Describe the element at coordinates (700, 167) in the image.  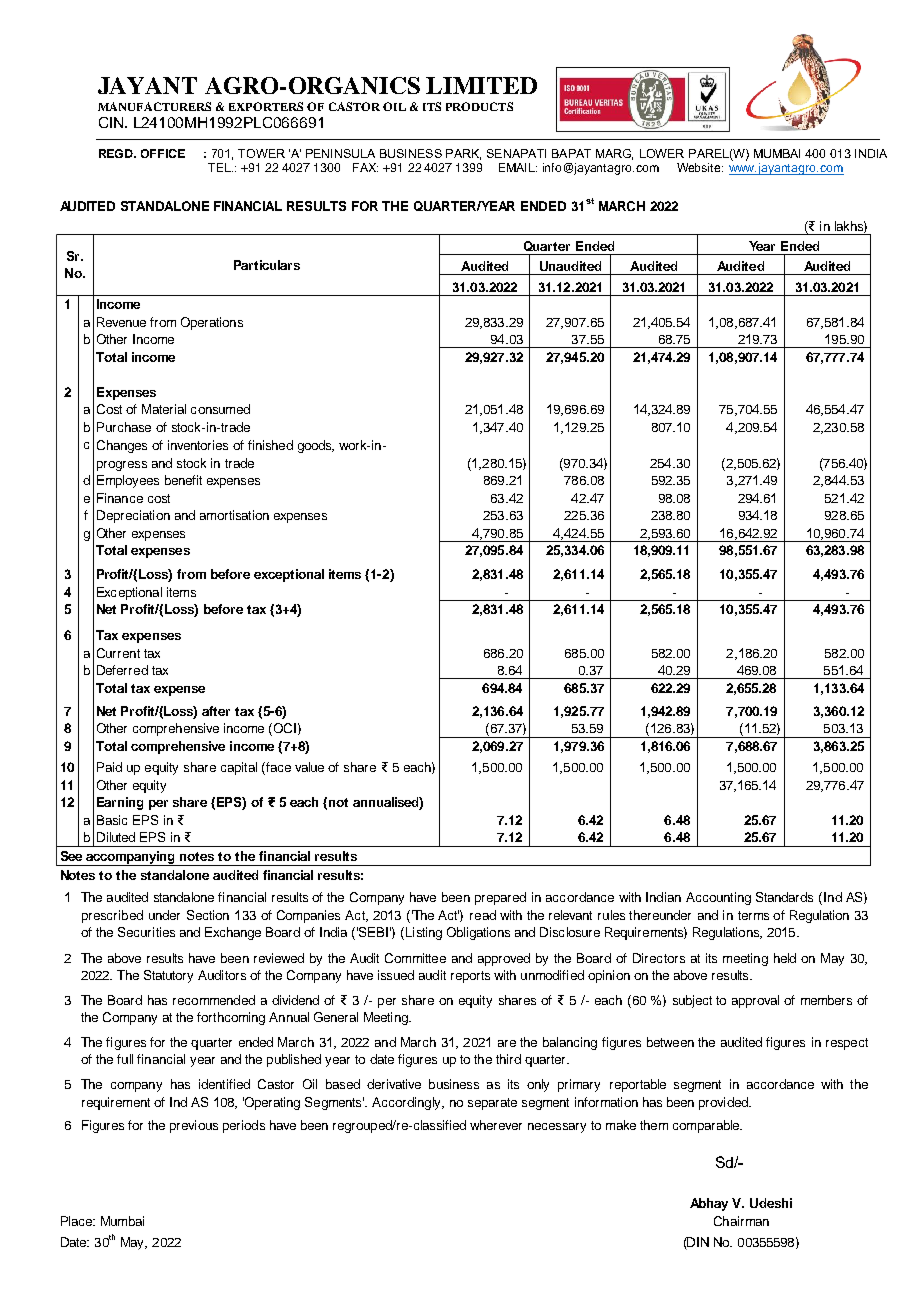
I see `Website` at that location.
